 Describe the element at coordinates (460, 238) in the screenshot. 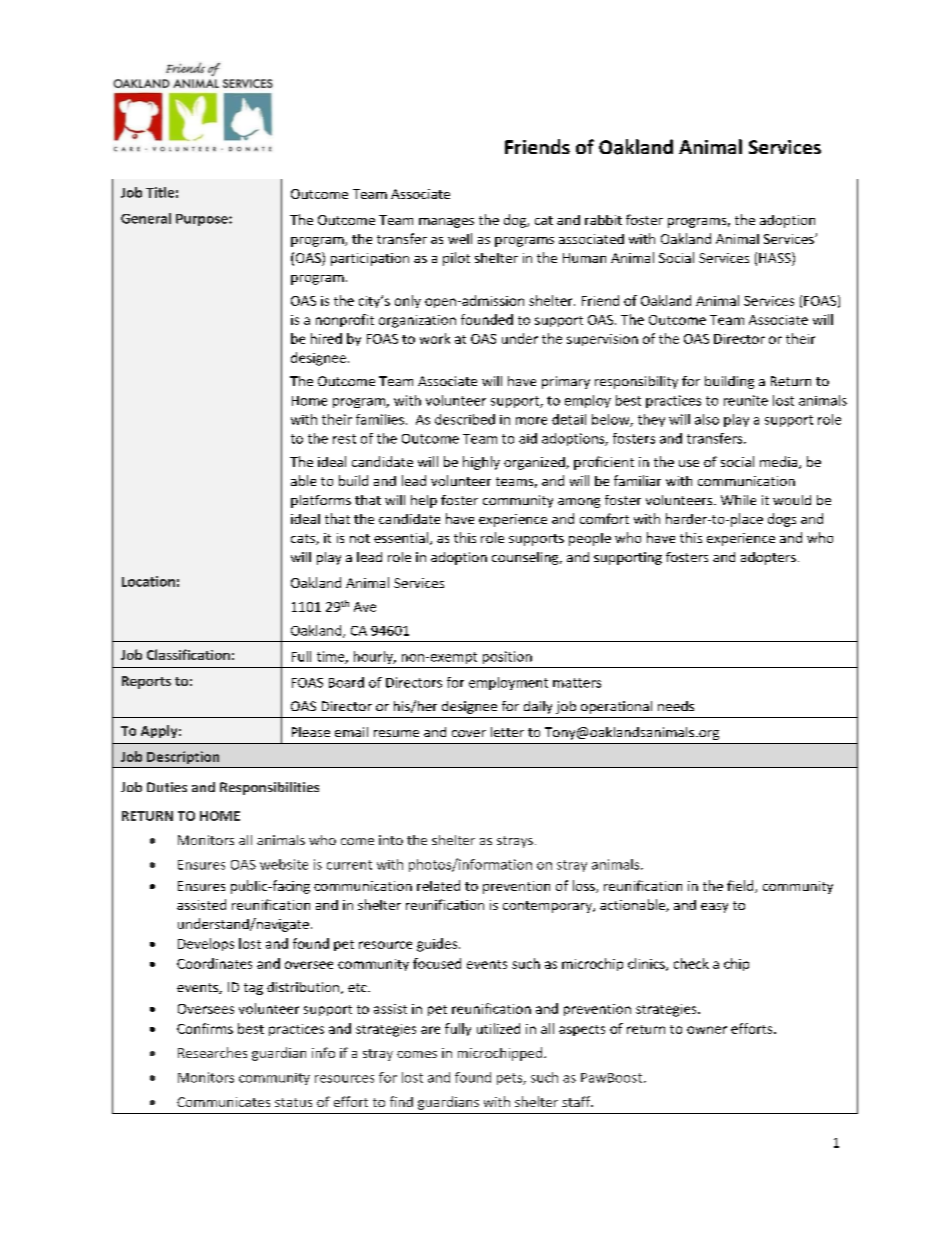

I see `well` at that location.
